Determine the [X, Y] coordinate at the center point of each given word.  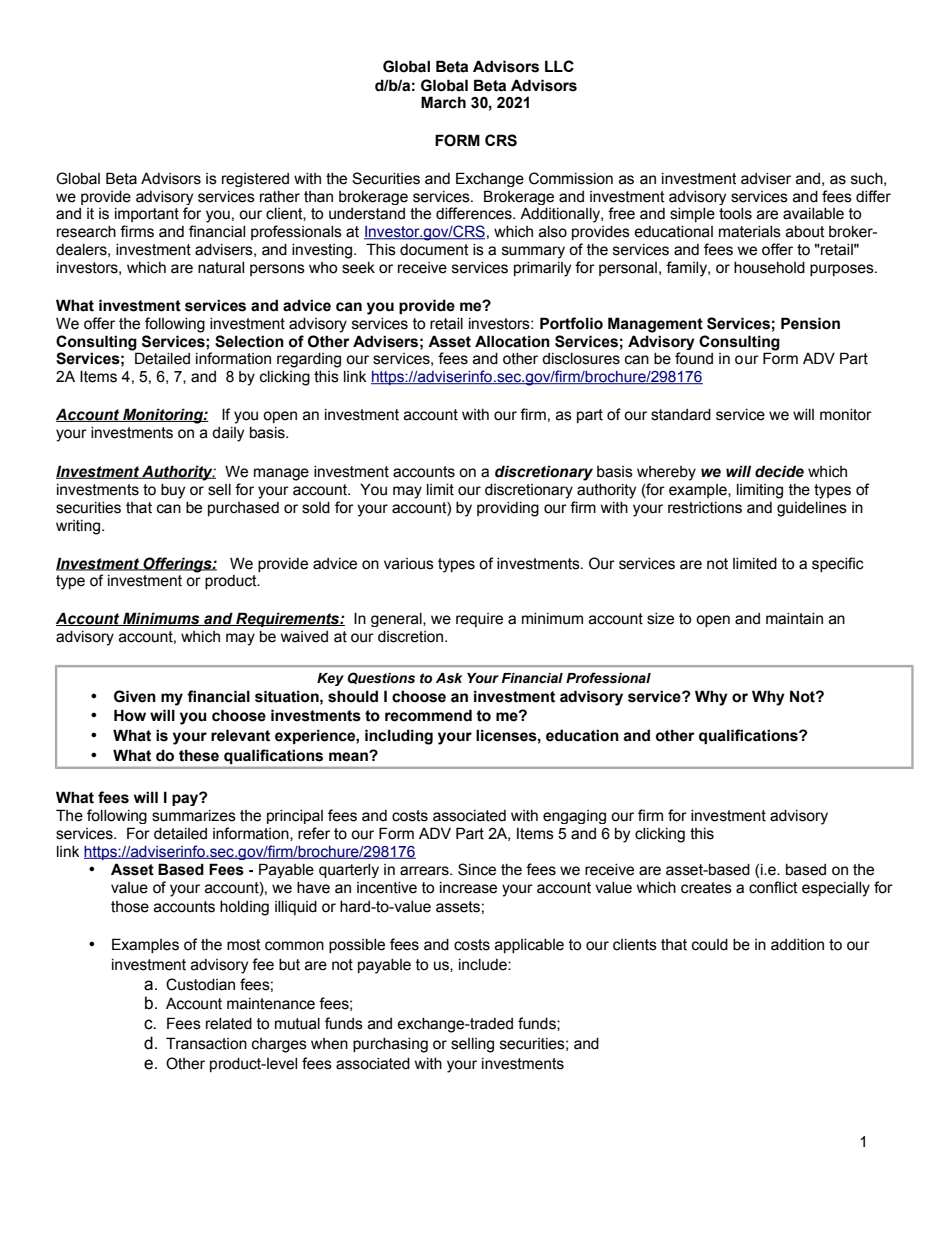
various [409, 564]
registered [255, 180]
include [484, 965]
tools [735, 214]
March [443, 102]
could [710, 945]
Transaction [206, 1043]
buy [173, 491]
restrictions [705, 508]
